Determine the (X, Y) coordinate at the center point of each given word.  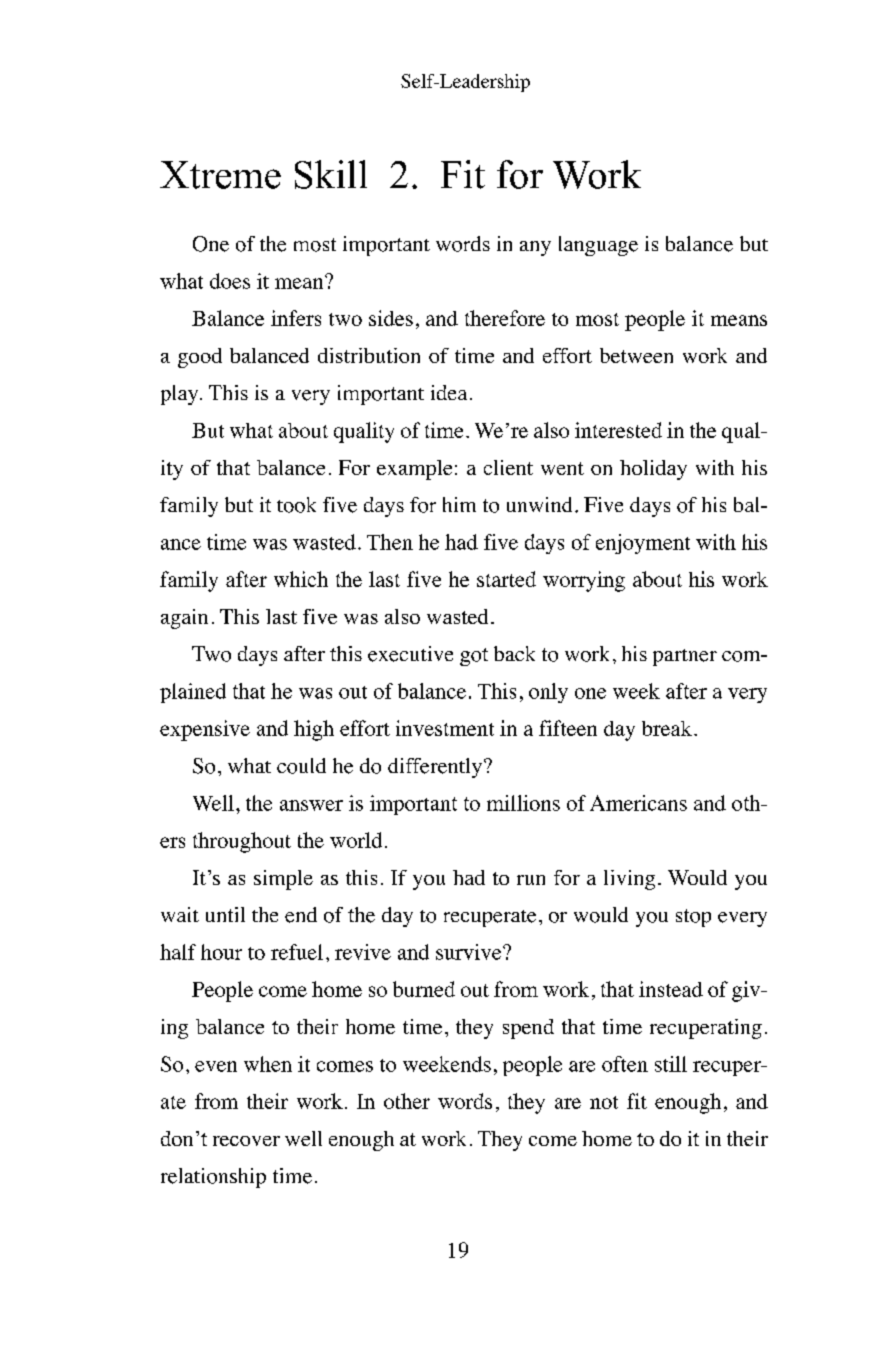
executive (410, 654)
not (604, 1102)
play (181, 395)
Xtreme (220, 175)
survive (470, 952)
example (414, 470)
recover (246, 1141)
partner (685, 657)
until (225, 914)
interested (618, 430)
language (598, 246)
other (407, 1101)
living (629, 880)
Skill (331, 174)
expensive (205, 730)
